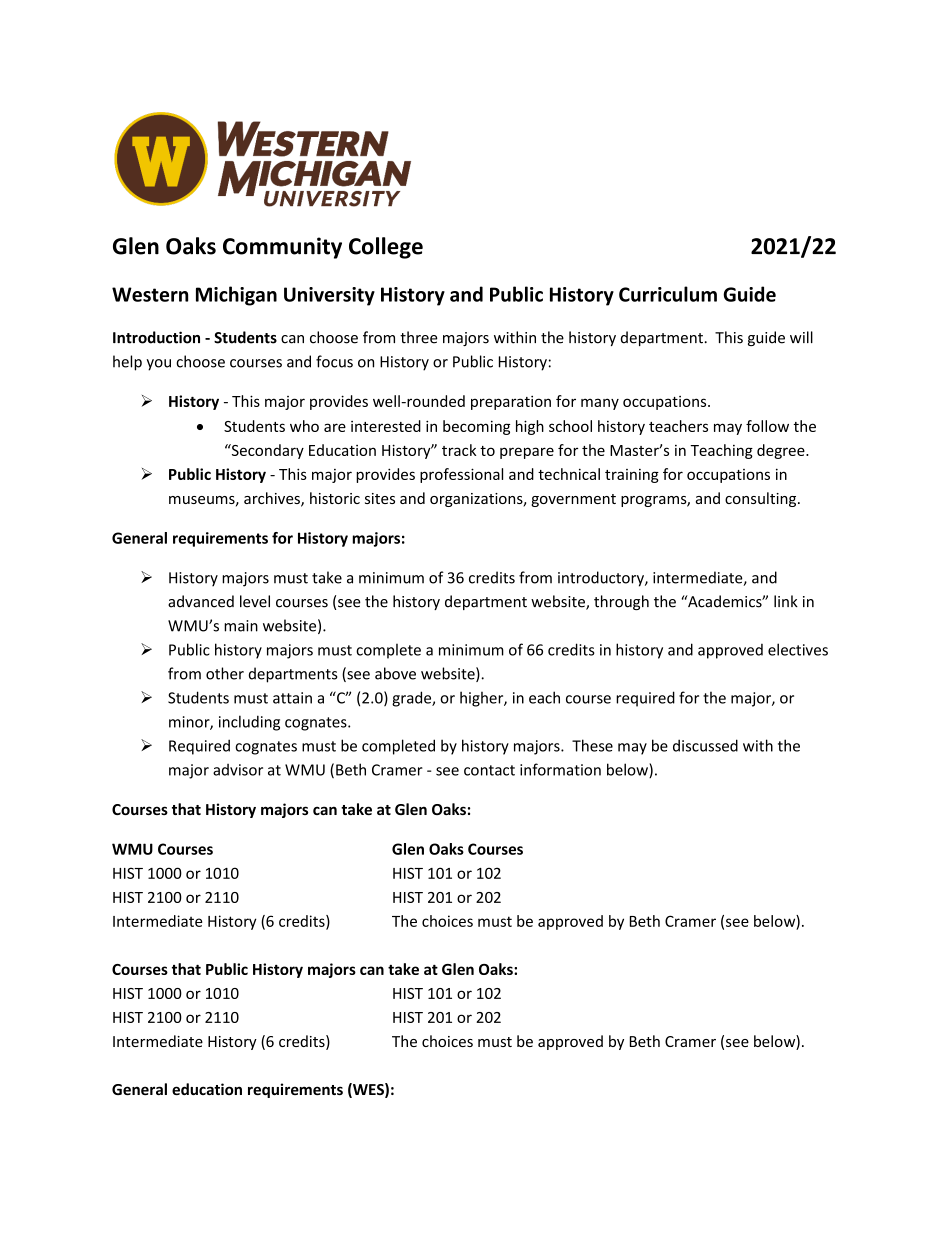 This screenshot has width=952, height=1233. What do you see at coordinates (273, 499) in the screenshot?
I see `archives` at bounding box center [273, 499].
